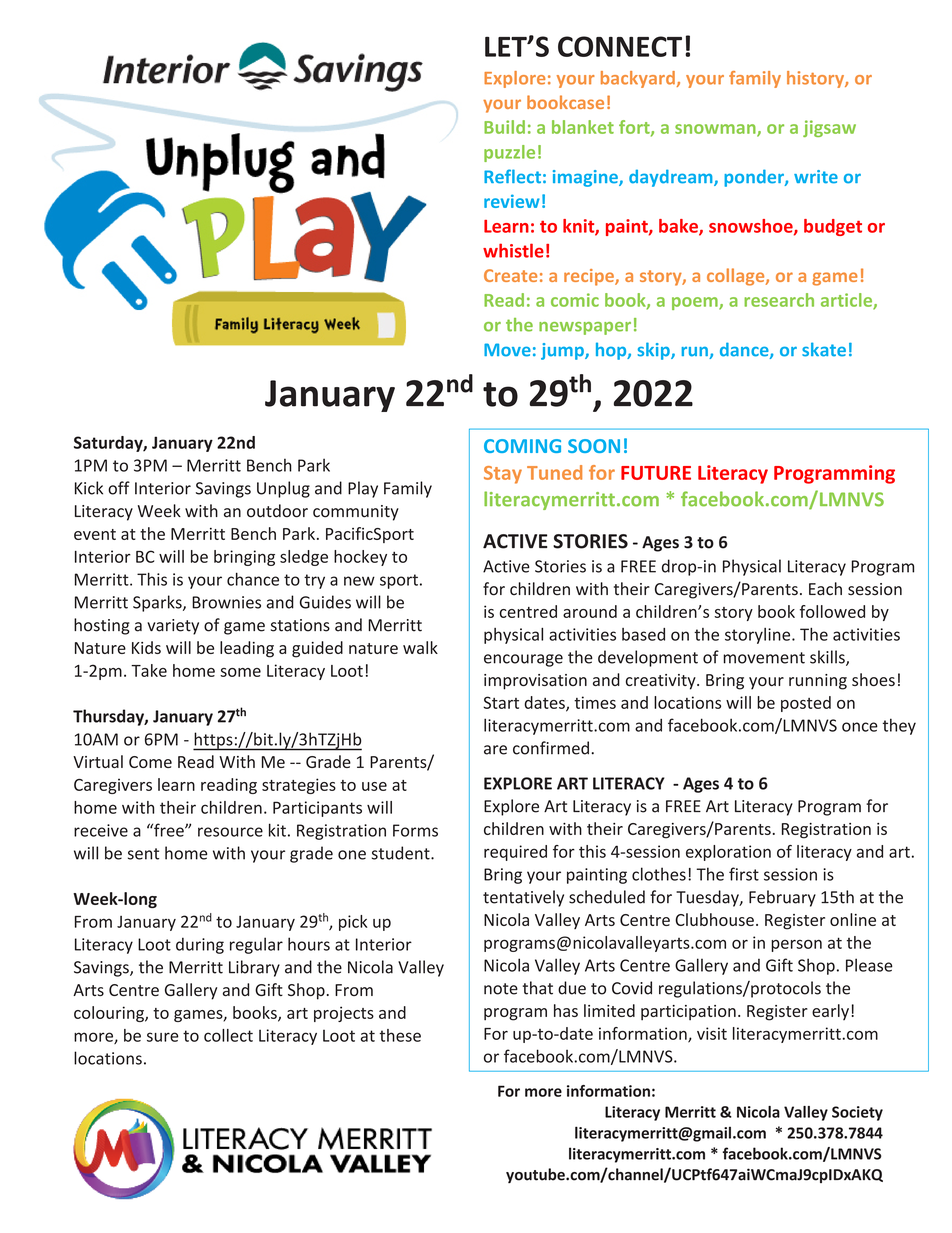 The image size is (952, 1233). What do you see at coordinates (825, 589) in the screenshot?
I see `Each` at bounding box center [825, 589].
